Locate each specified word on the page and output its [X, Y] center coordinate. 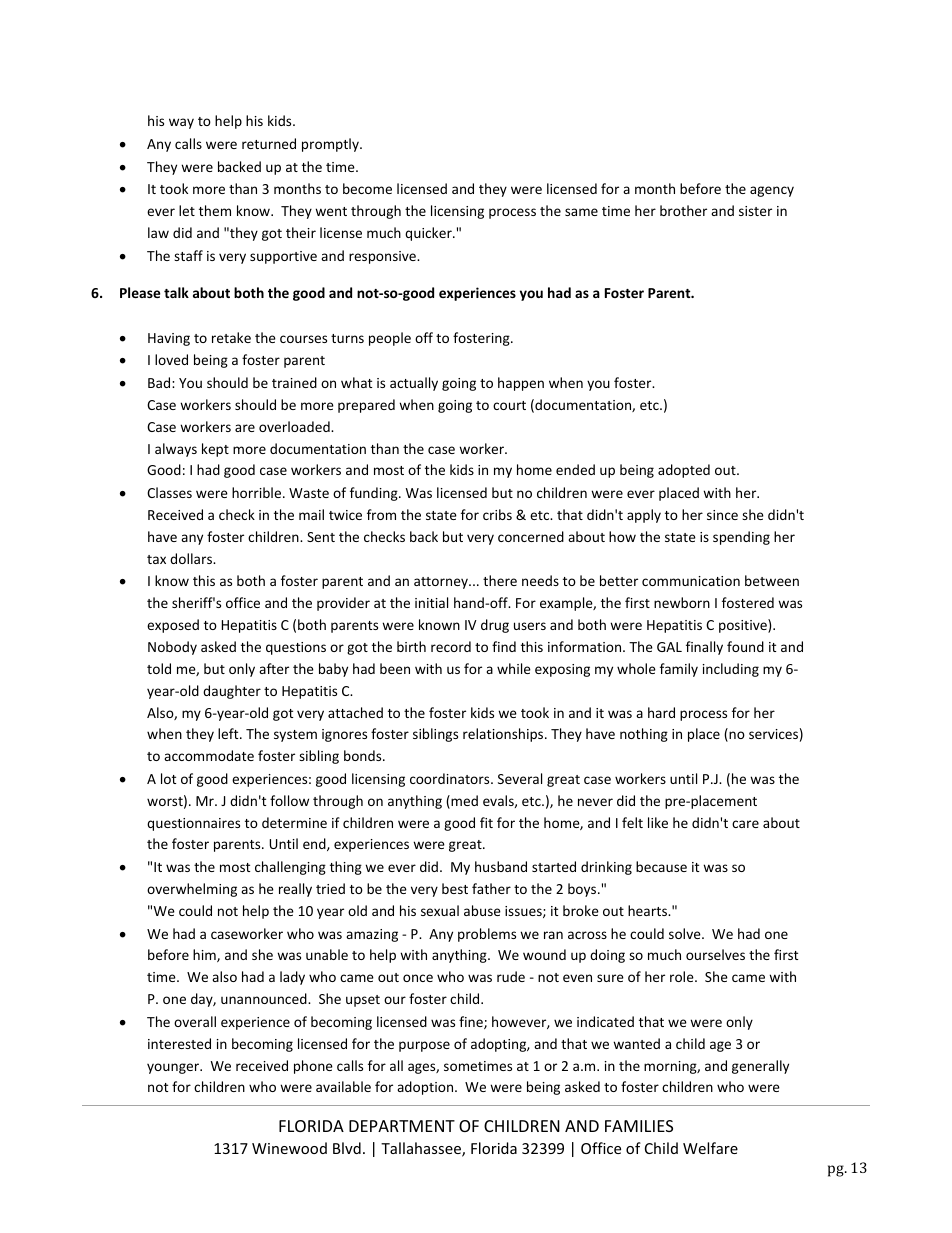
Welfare [710, 1148]
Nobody [172, 648]
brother [683, 210]
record [451, 646]
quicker [429, 234]
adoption [426, 1088]
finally [704, 648]
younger [174, 1068]
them [215, 210]
